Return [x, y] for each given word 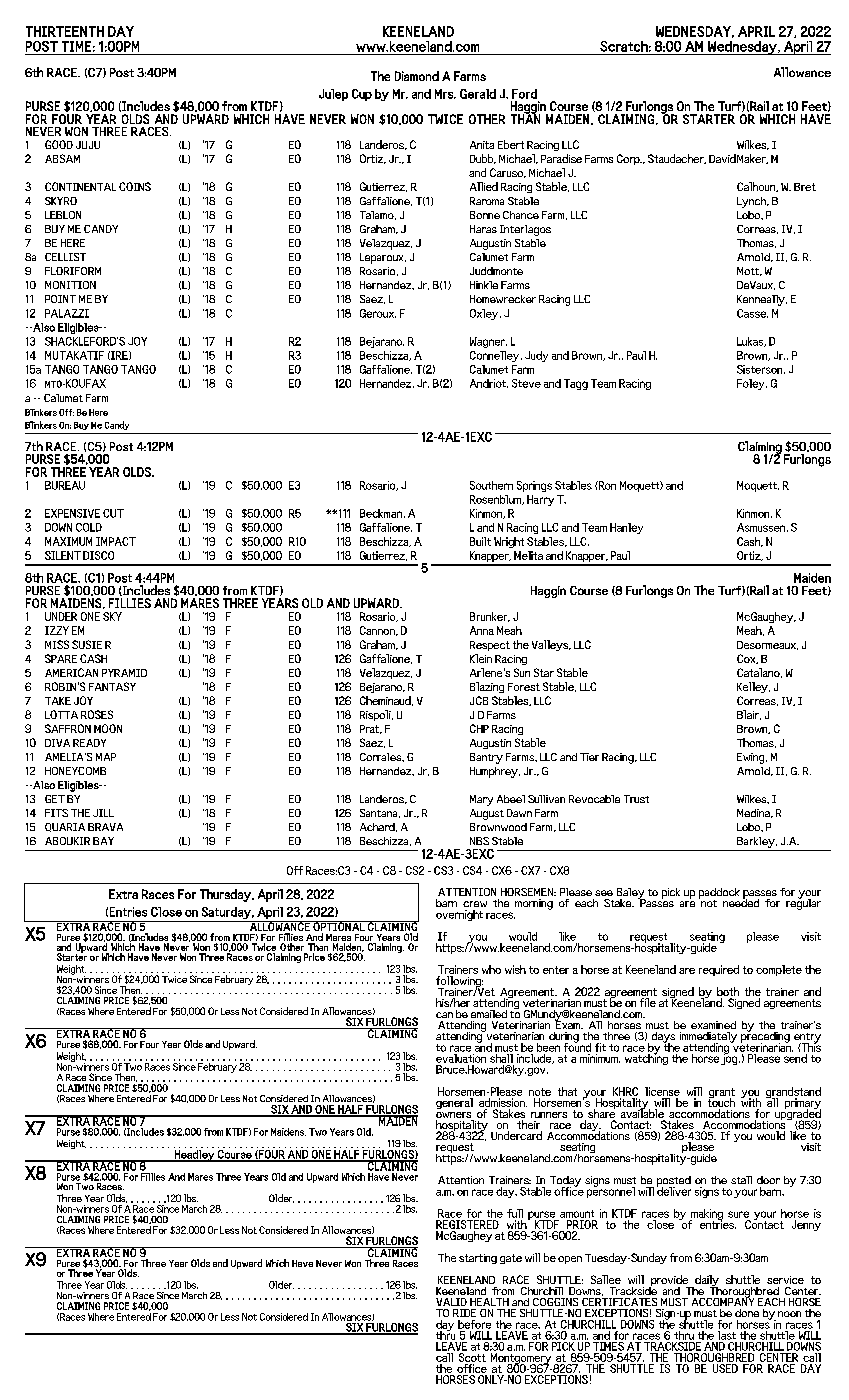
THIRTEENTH [65, 31]
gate [511, 1259]
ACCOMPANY [723, 1300]
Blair [749, 715]
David [722, 158]
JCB [479, 700]
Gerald [478, 94]
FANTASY [112, 686]
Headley [194, 1154]
